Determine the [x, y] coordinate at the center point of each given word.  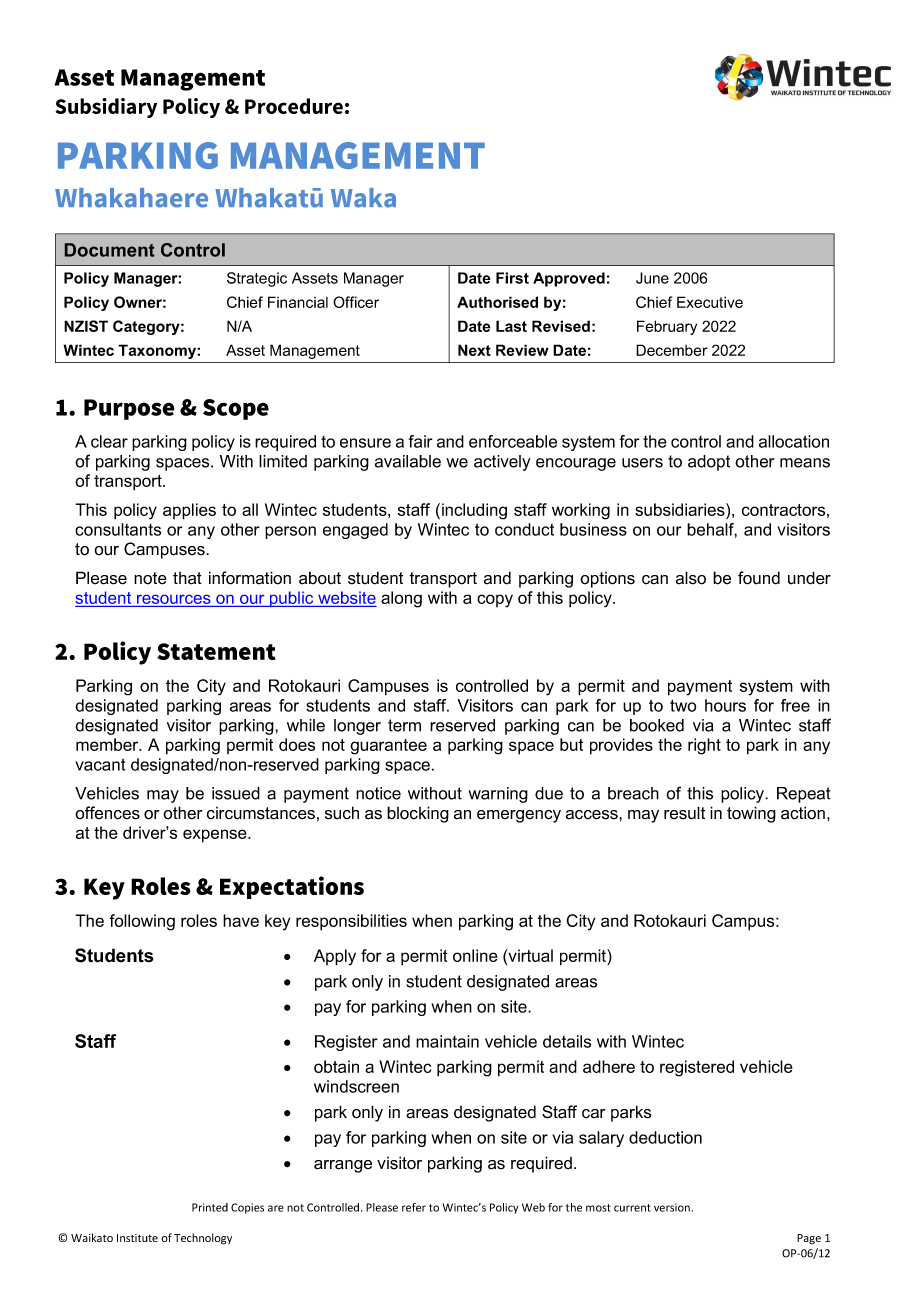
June [652, 278]
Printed [210, 1207]
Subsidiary [106, 108]
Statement [216, 651]
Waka [363, 198]
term [404, 725]
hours [725, 705]
